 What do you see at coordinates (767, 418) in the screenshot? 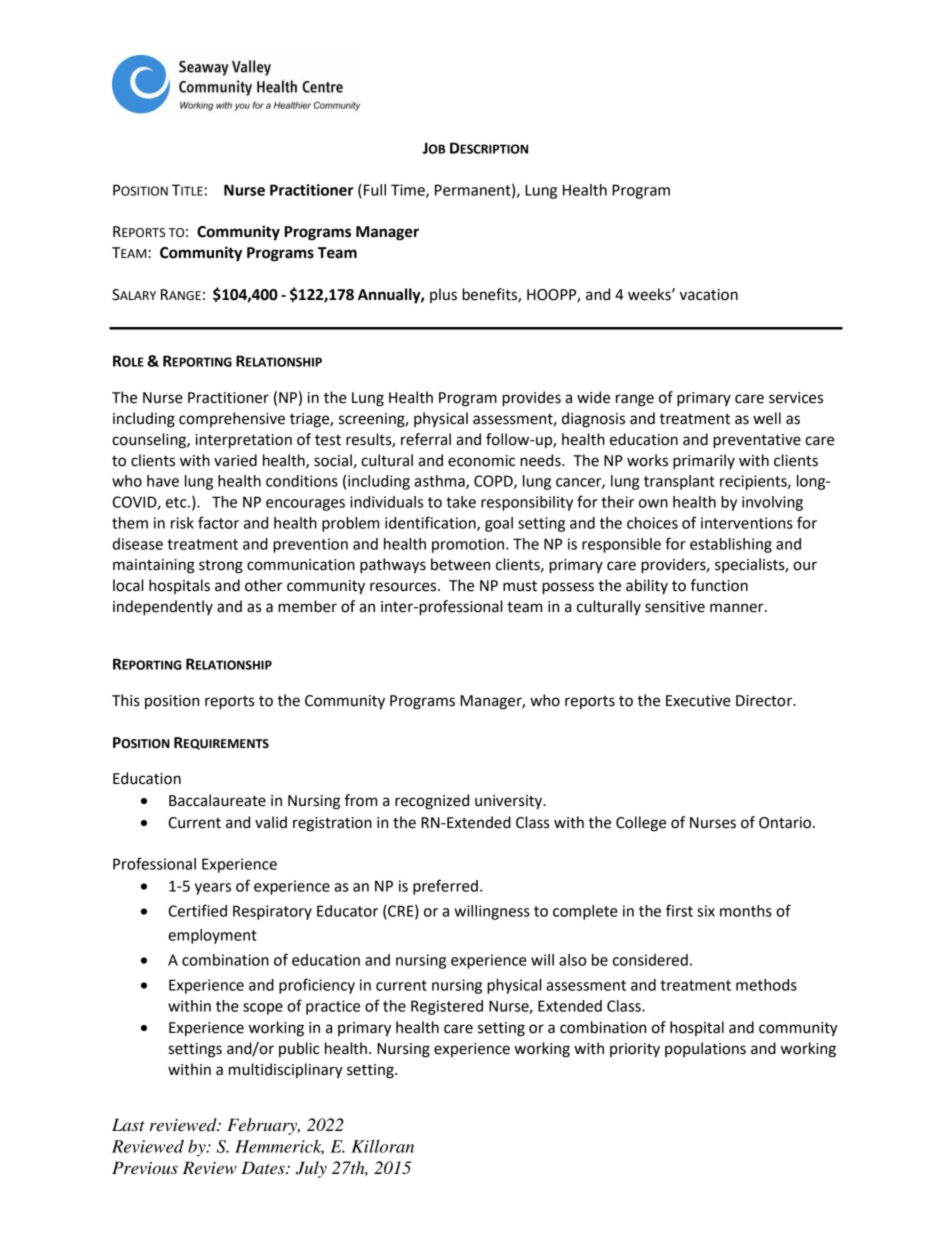
I see `well` at bounding box center [767, 418].
